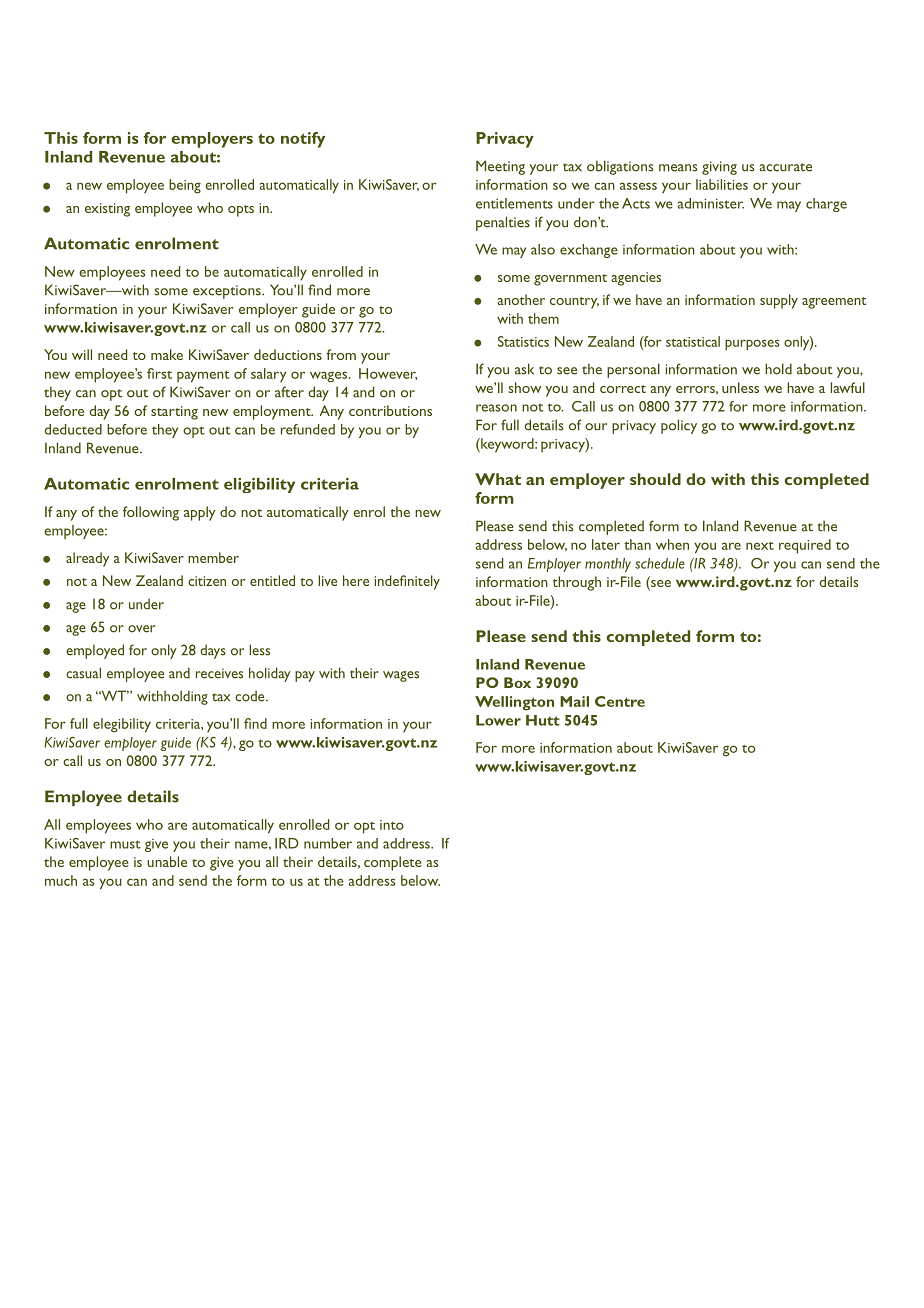 This screenshot has width=924, height=1308. I want to click on What, so click(498, 479).
